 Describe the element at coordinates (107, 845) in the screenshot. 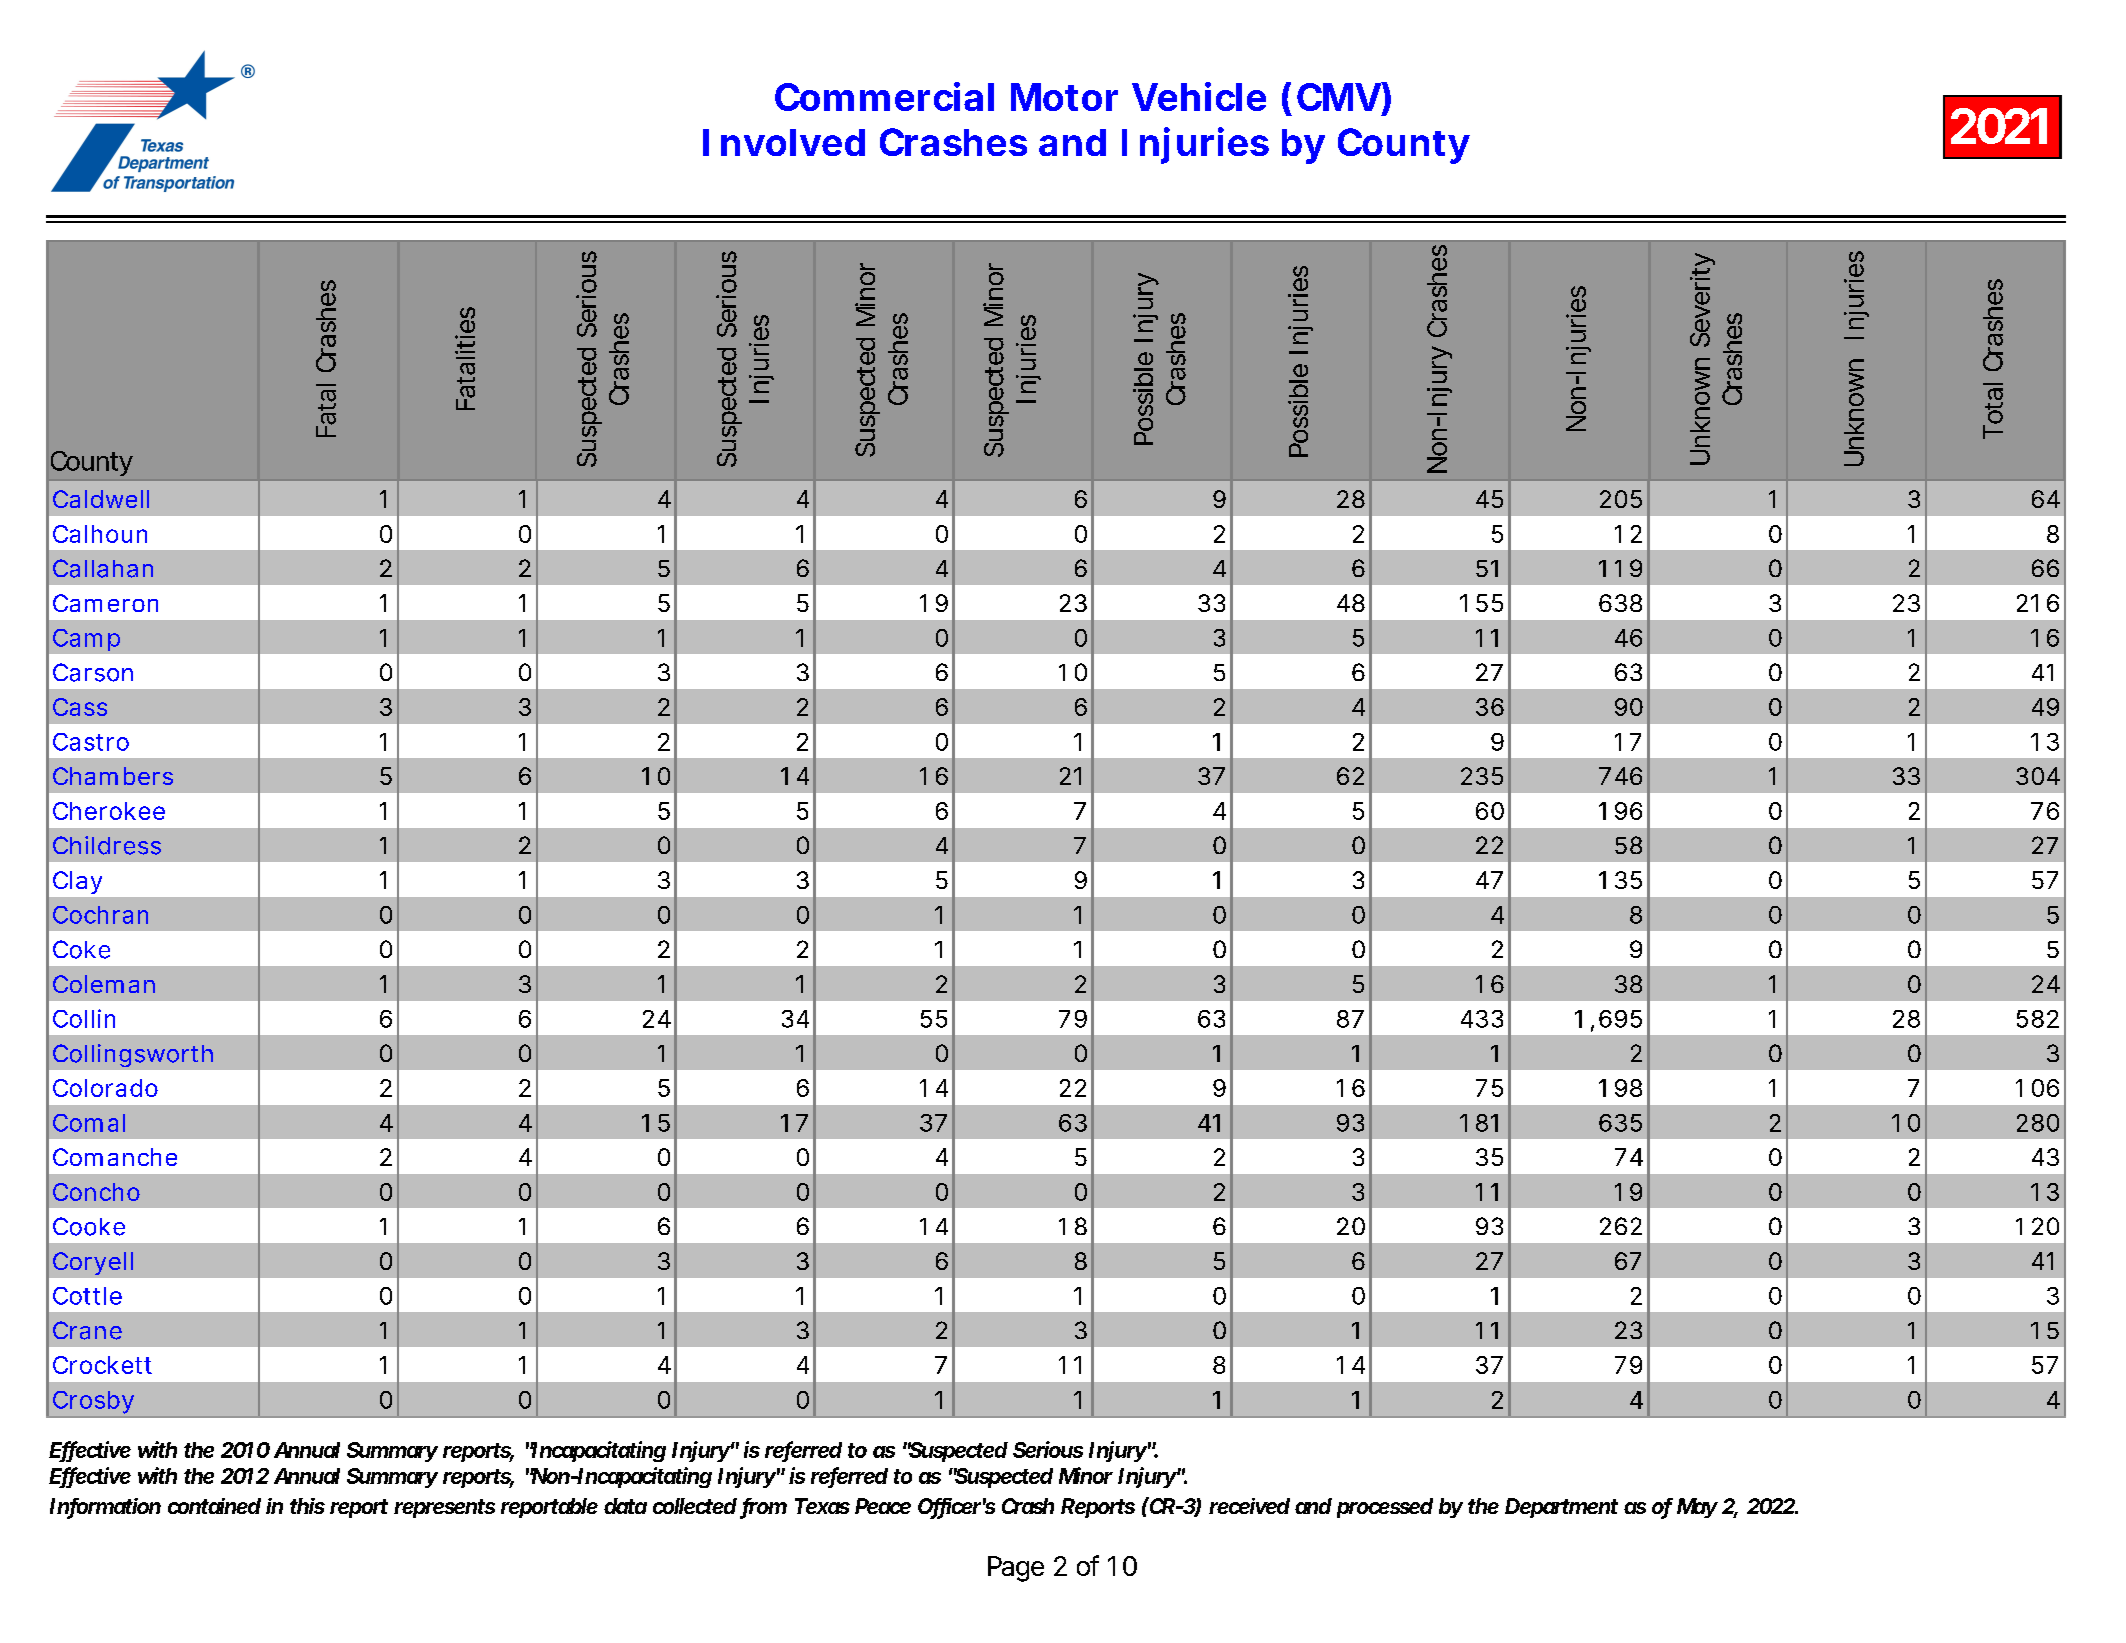

I see `Childress` at that location.
